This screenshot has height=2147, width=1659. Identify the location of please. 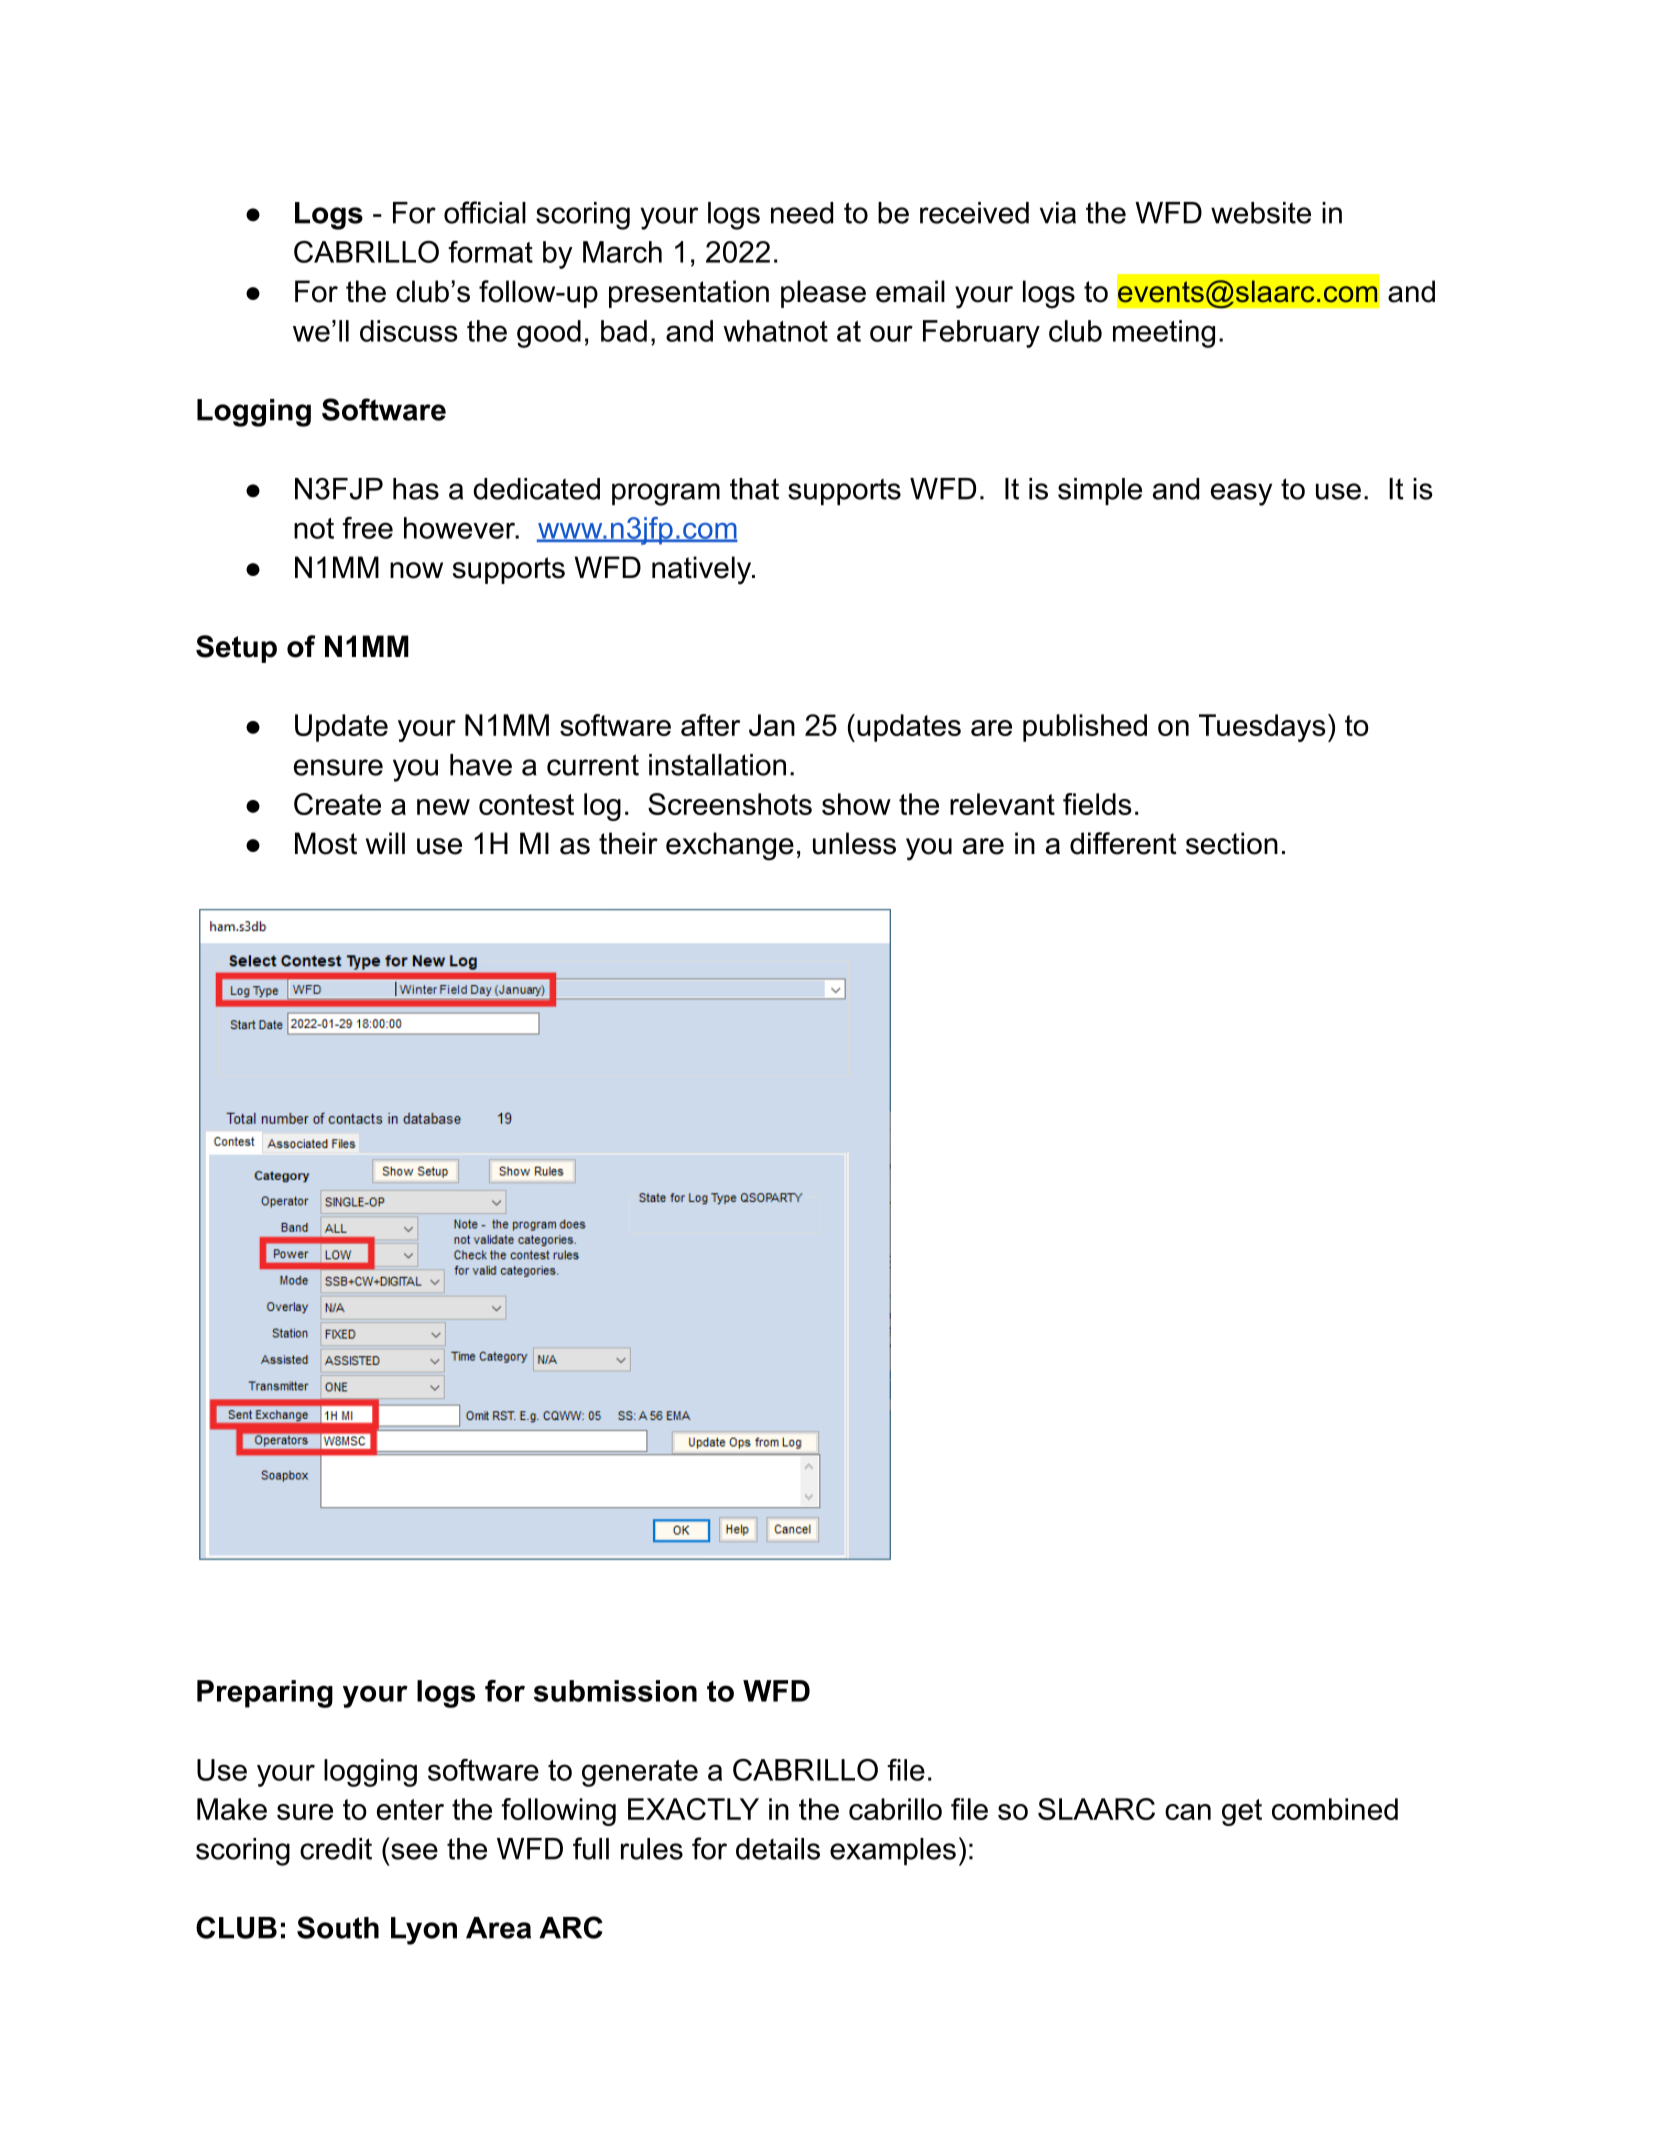
(823, 294).
